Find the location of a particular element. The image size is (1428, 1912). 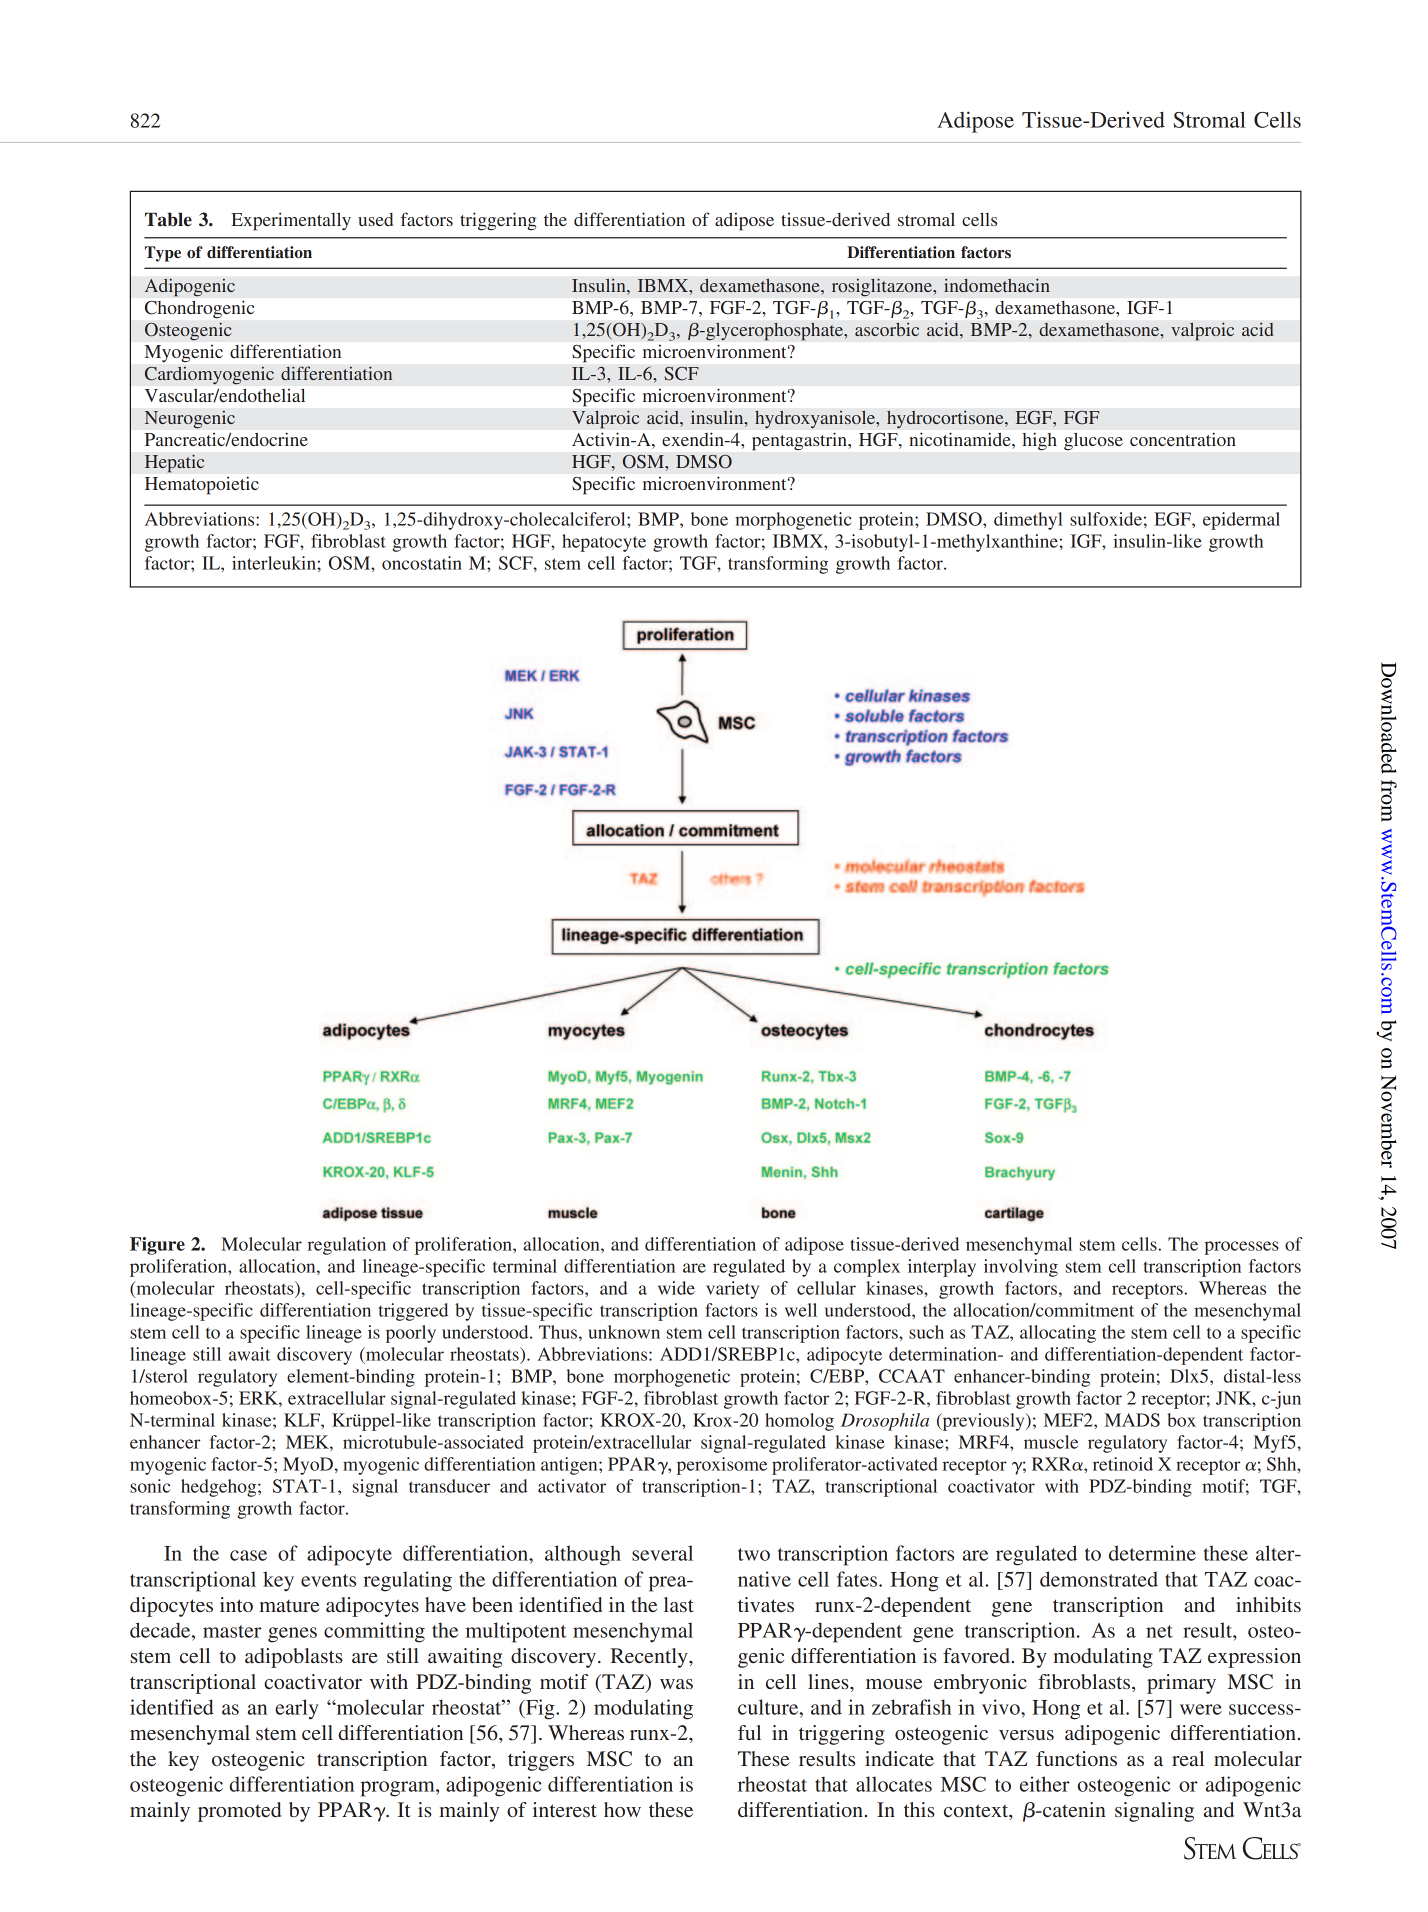

regulation is located at coordinates (347, 1246).
